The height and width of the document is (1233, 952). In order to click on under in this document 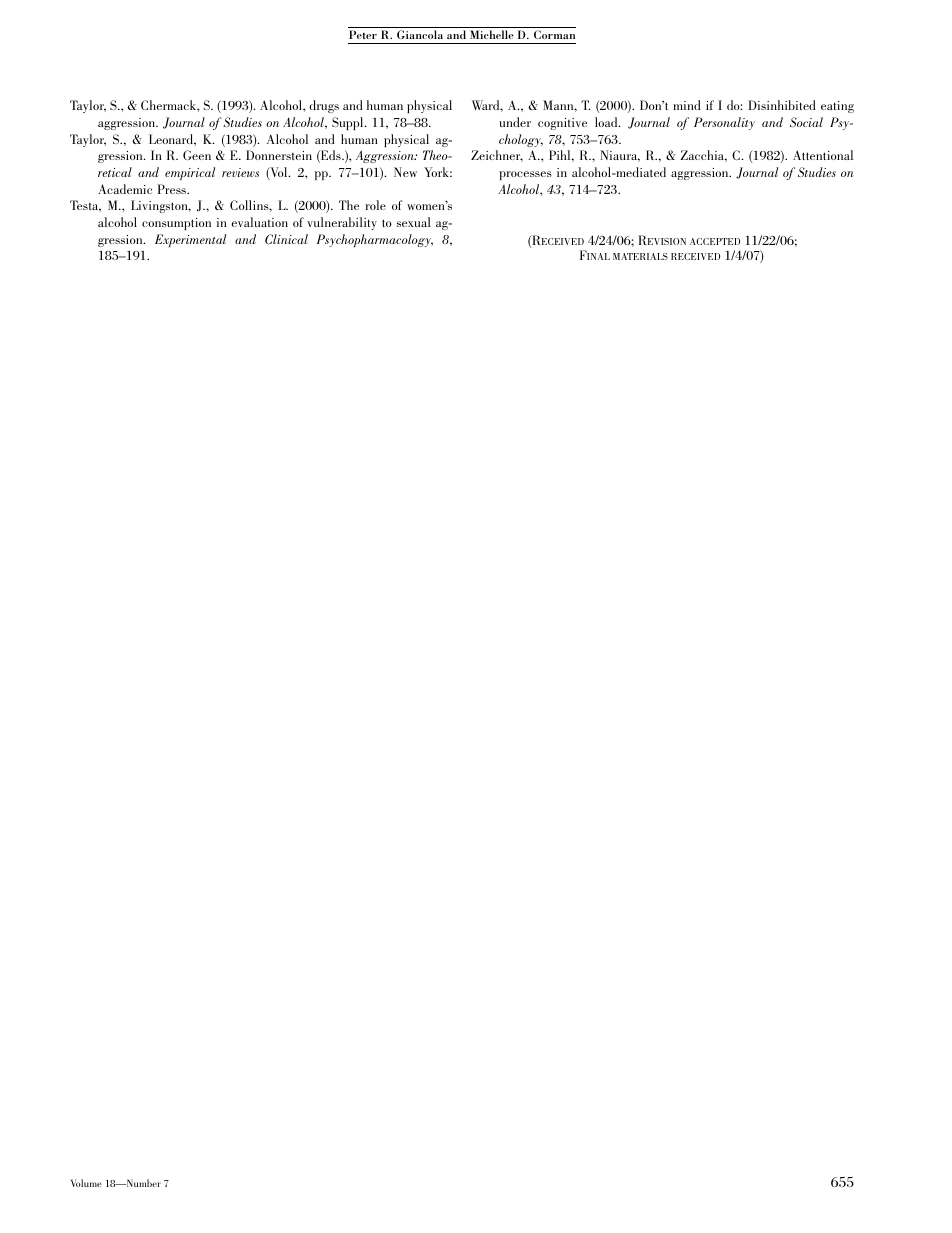, I will do `click(515, 122)`.
